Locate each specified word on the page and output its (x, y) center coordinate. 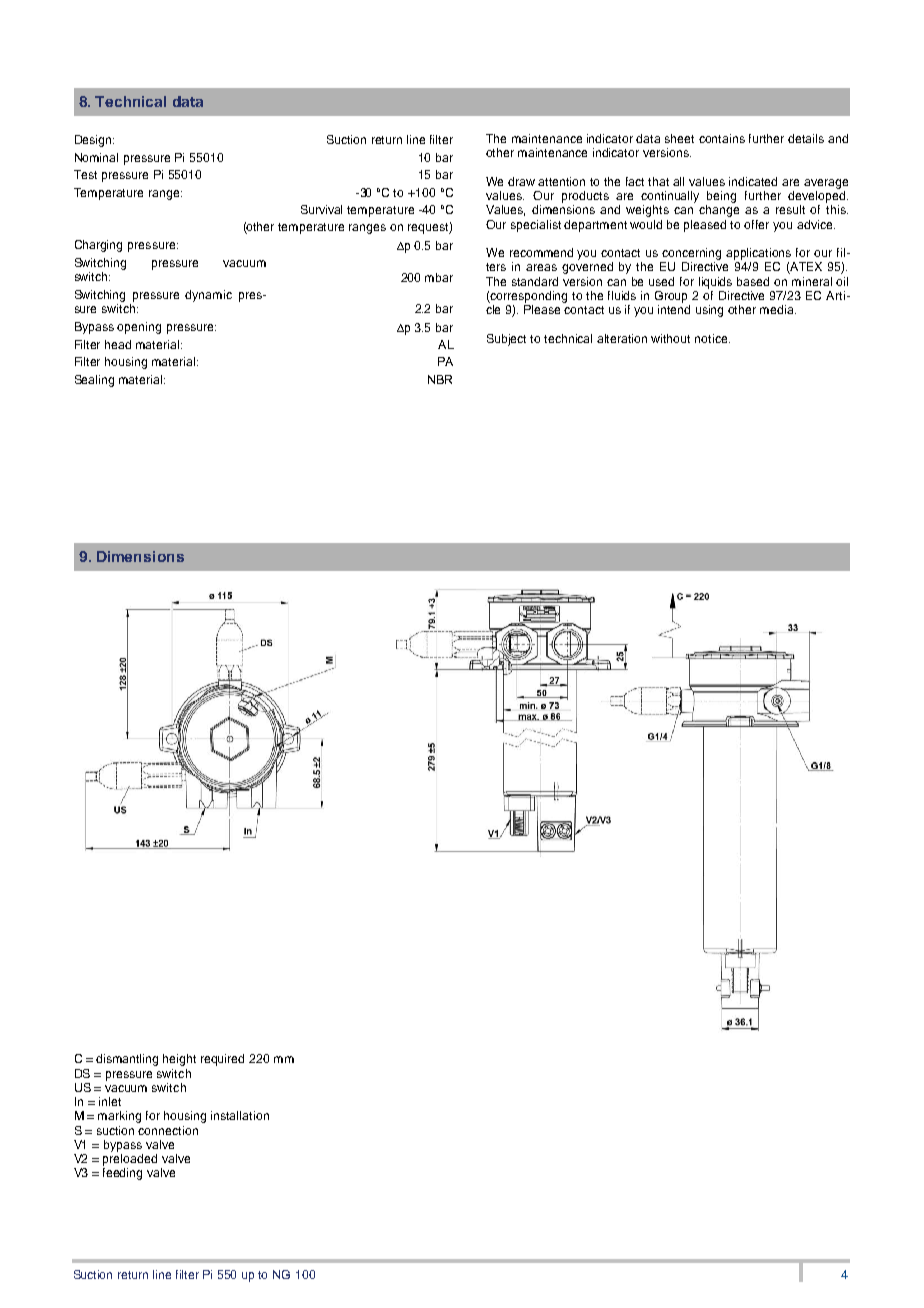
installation (240, 1115)
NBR (440, 379)
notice (712, 338)
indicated (753, 181)
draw (521, 181)
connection (168, 1130)
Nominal (96, 157)
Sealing (94, 381)
